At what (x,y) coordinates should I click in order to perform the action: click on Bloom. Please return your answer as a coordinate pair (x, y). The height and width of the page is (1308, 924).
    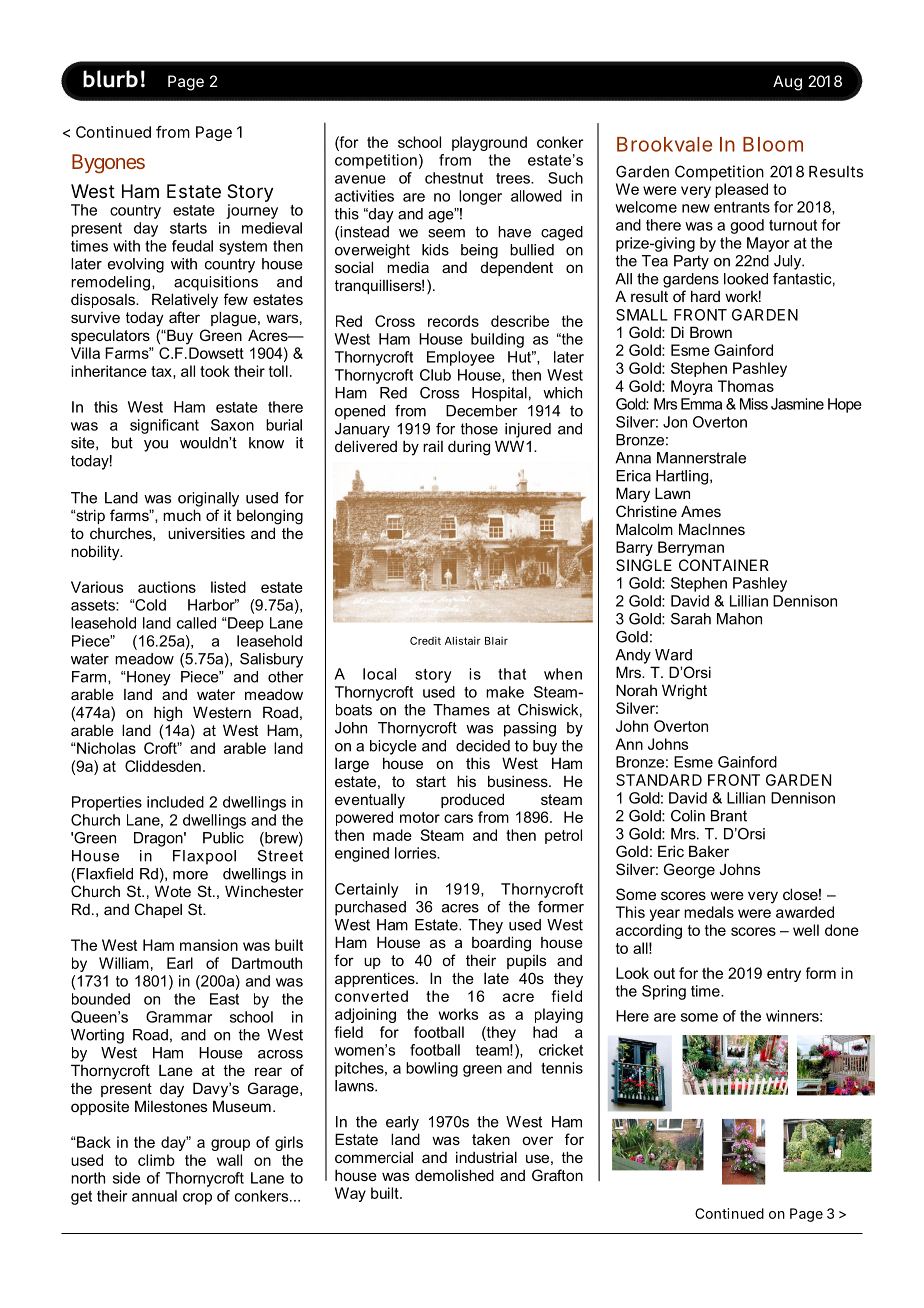
    Looking at the image, I should click on (773, 144).
